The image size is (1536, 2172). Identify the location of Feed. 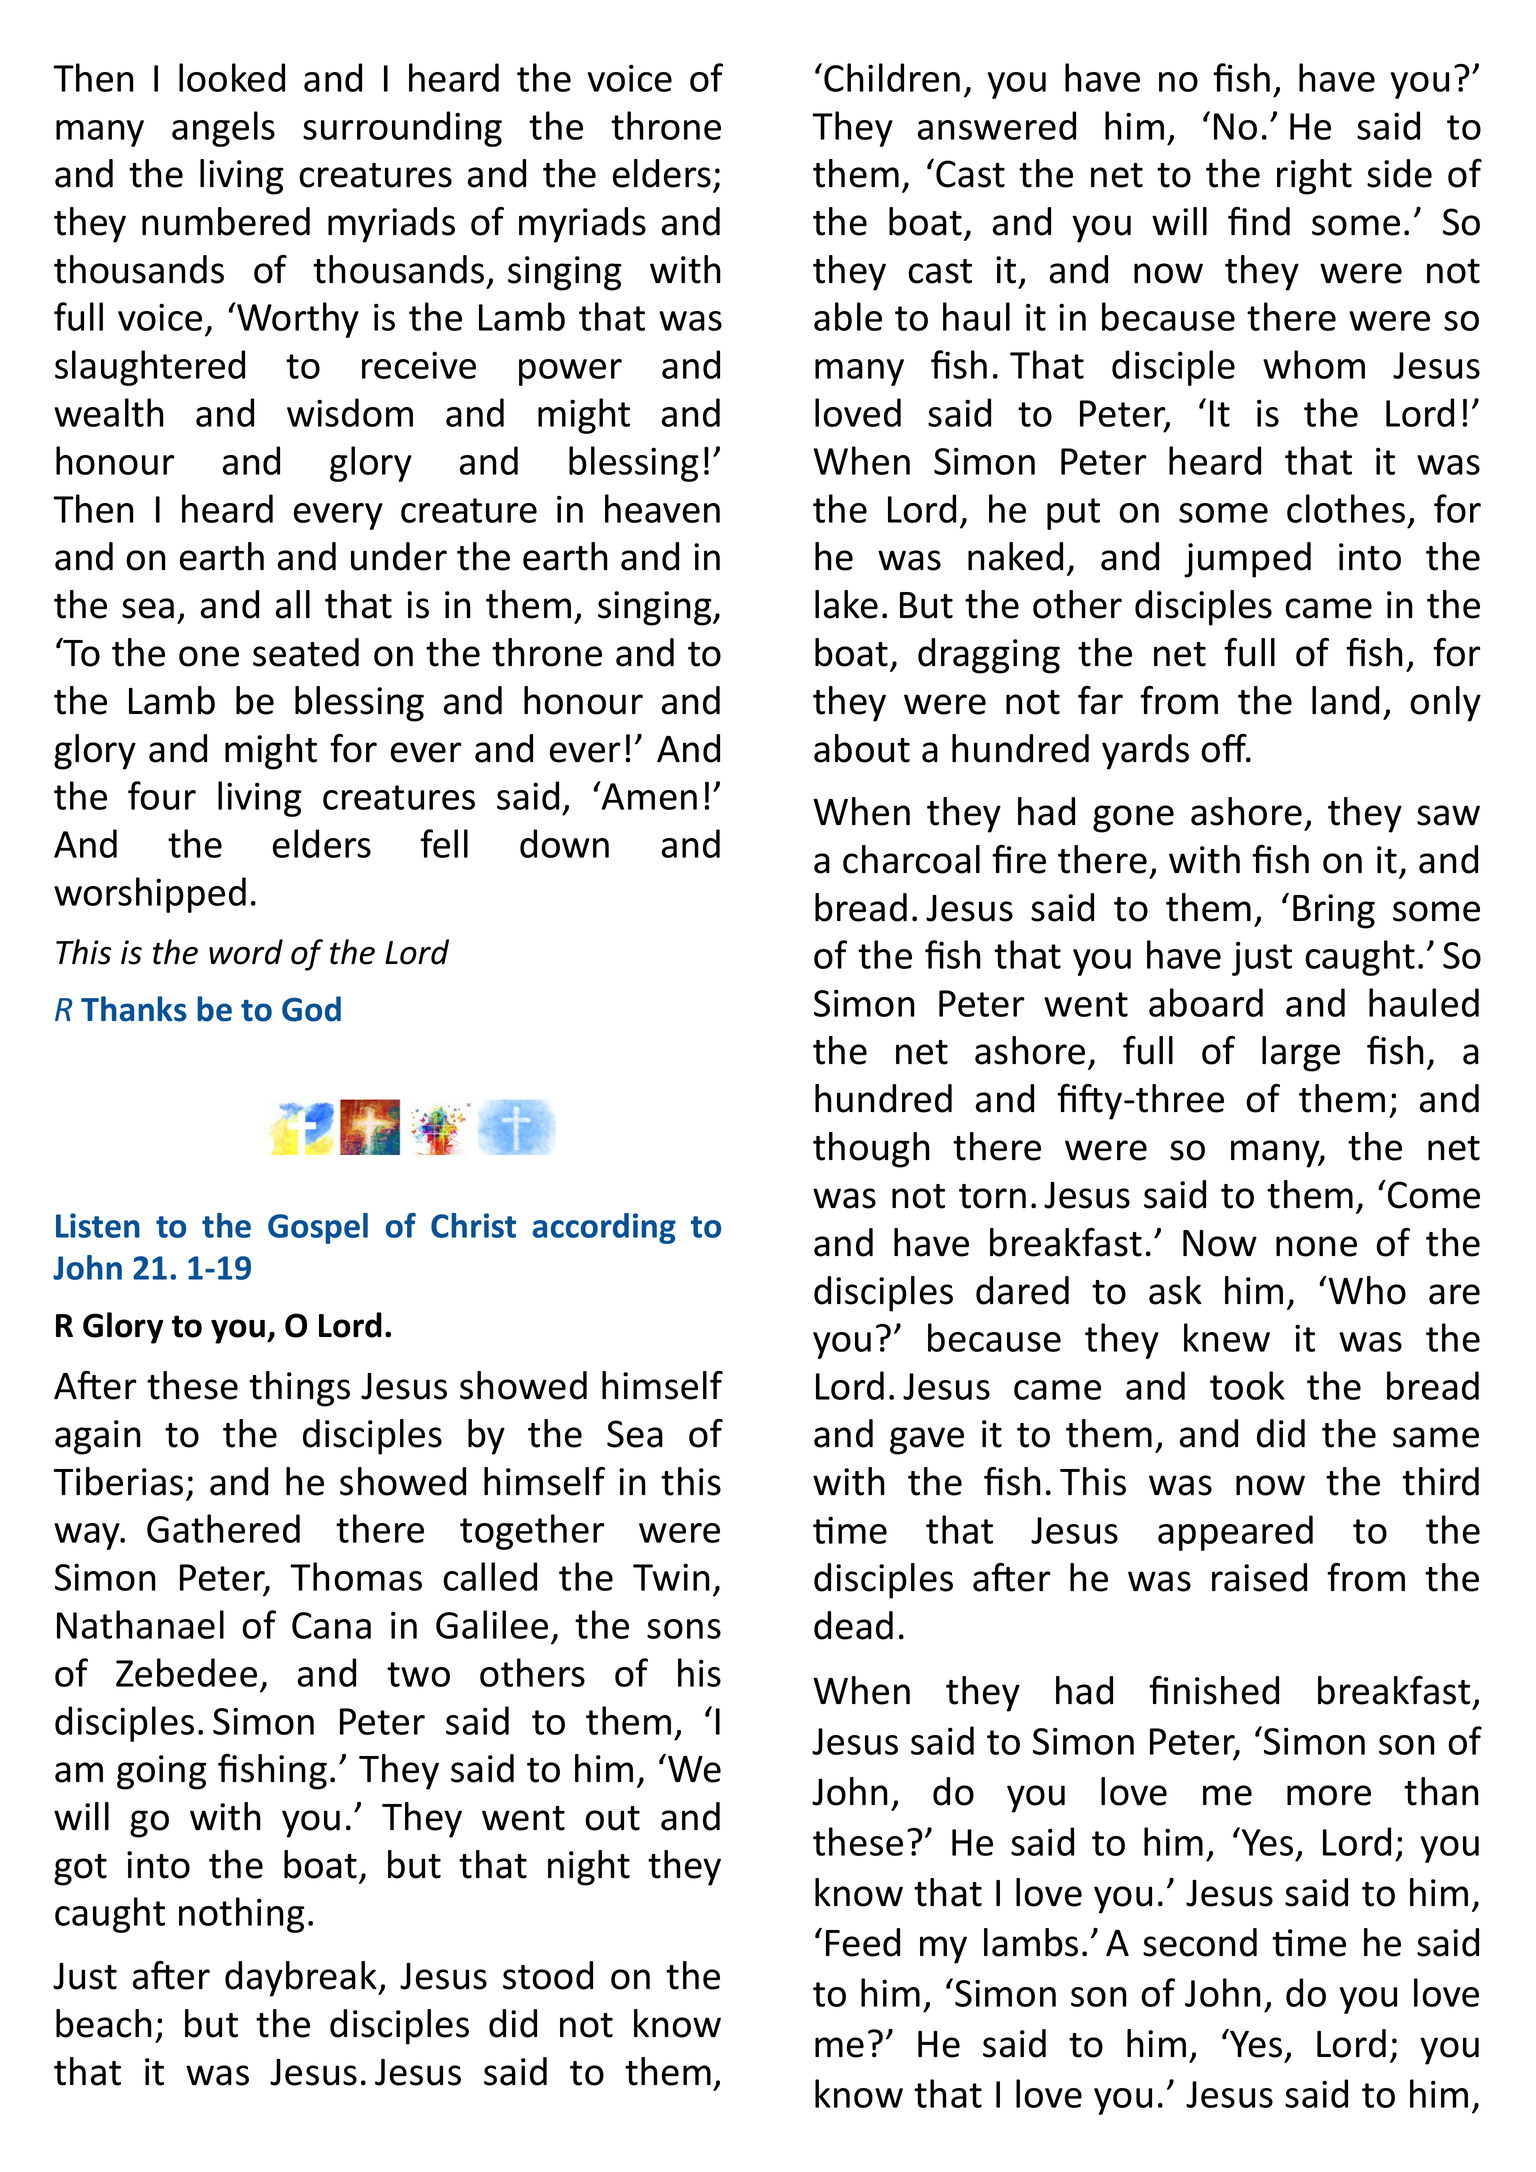
(863, 1942).
